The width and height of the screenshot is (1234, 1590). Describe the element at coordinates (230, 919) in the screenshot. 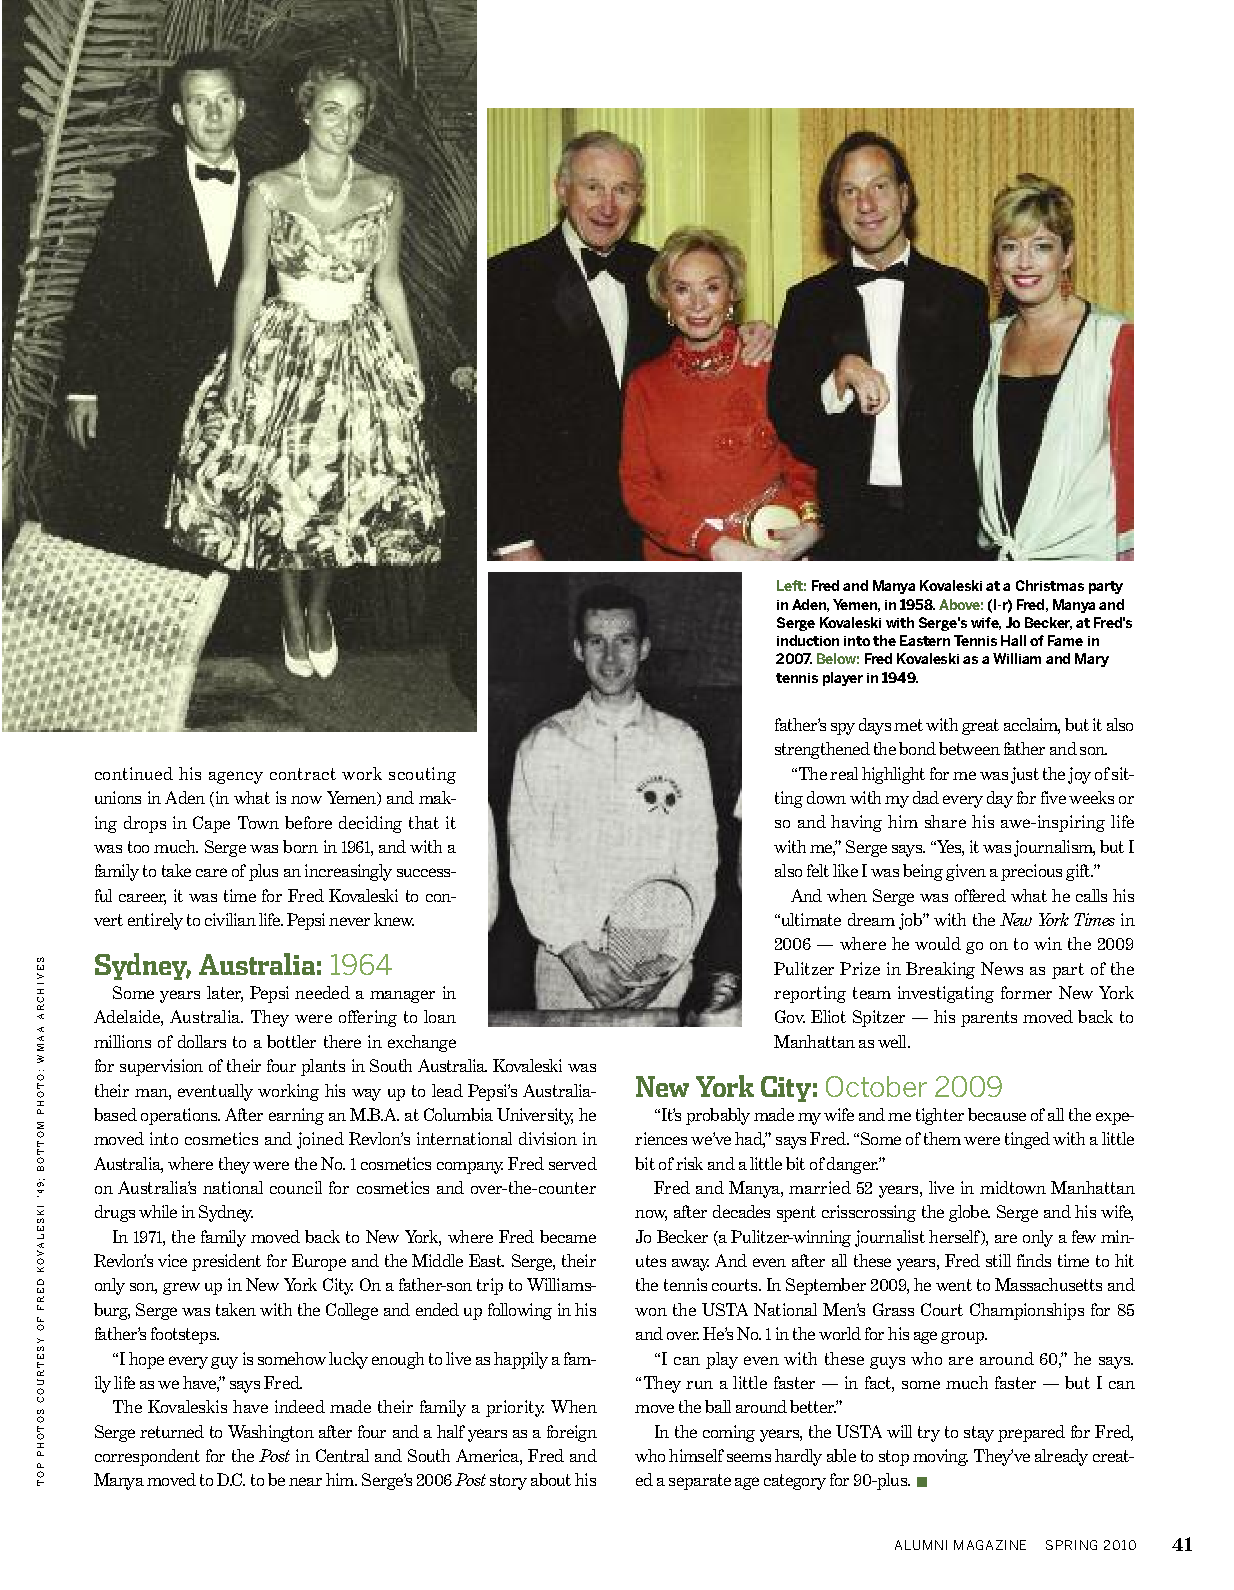

I see `civilian` at that location.
